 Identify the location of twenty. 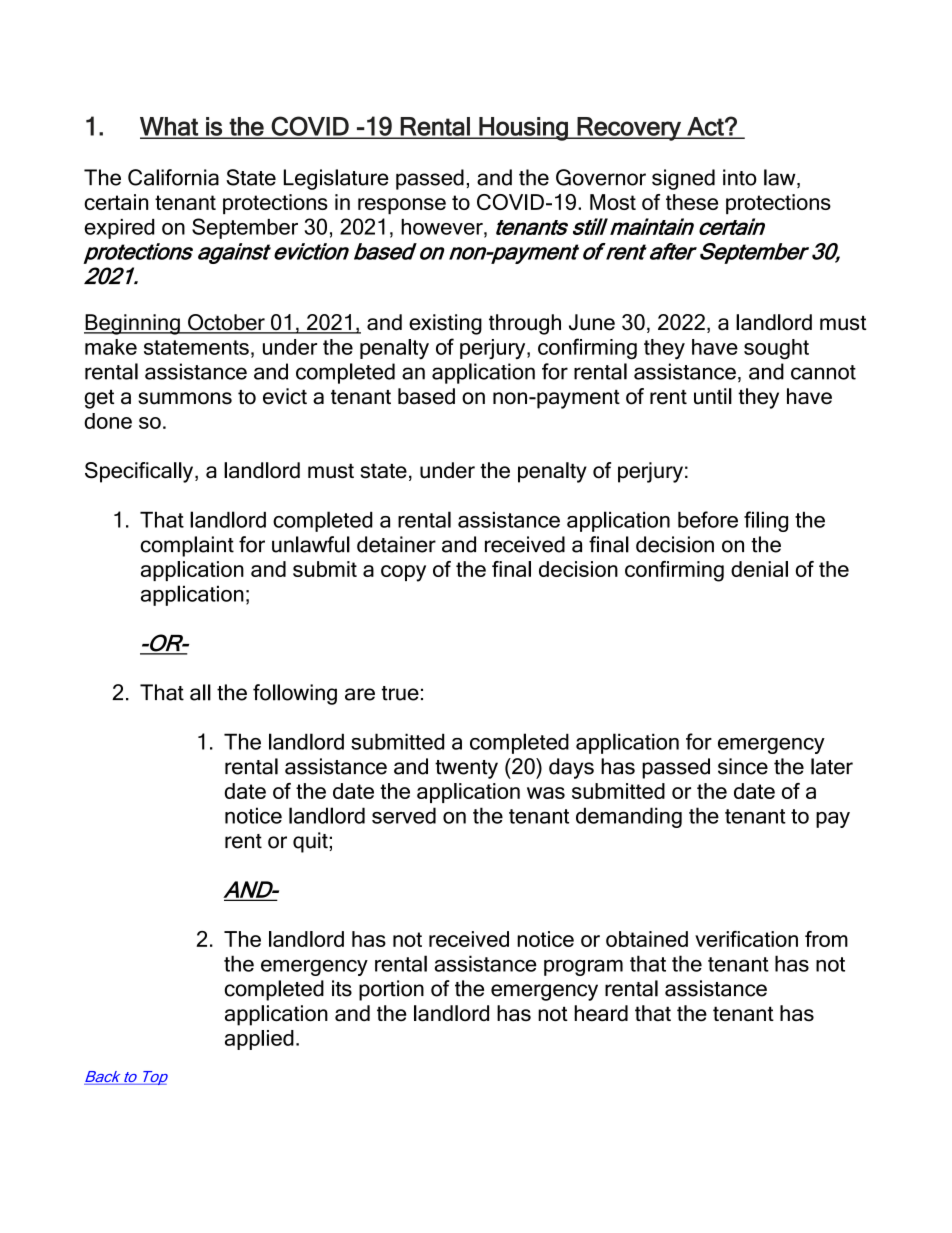
(466, 769).
